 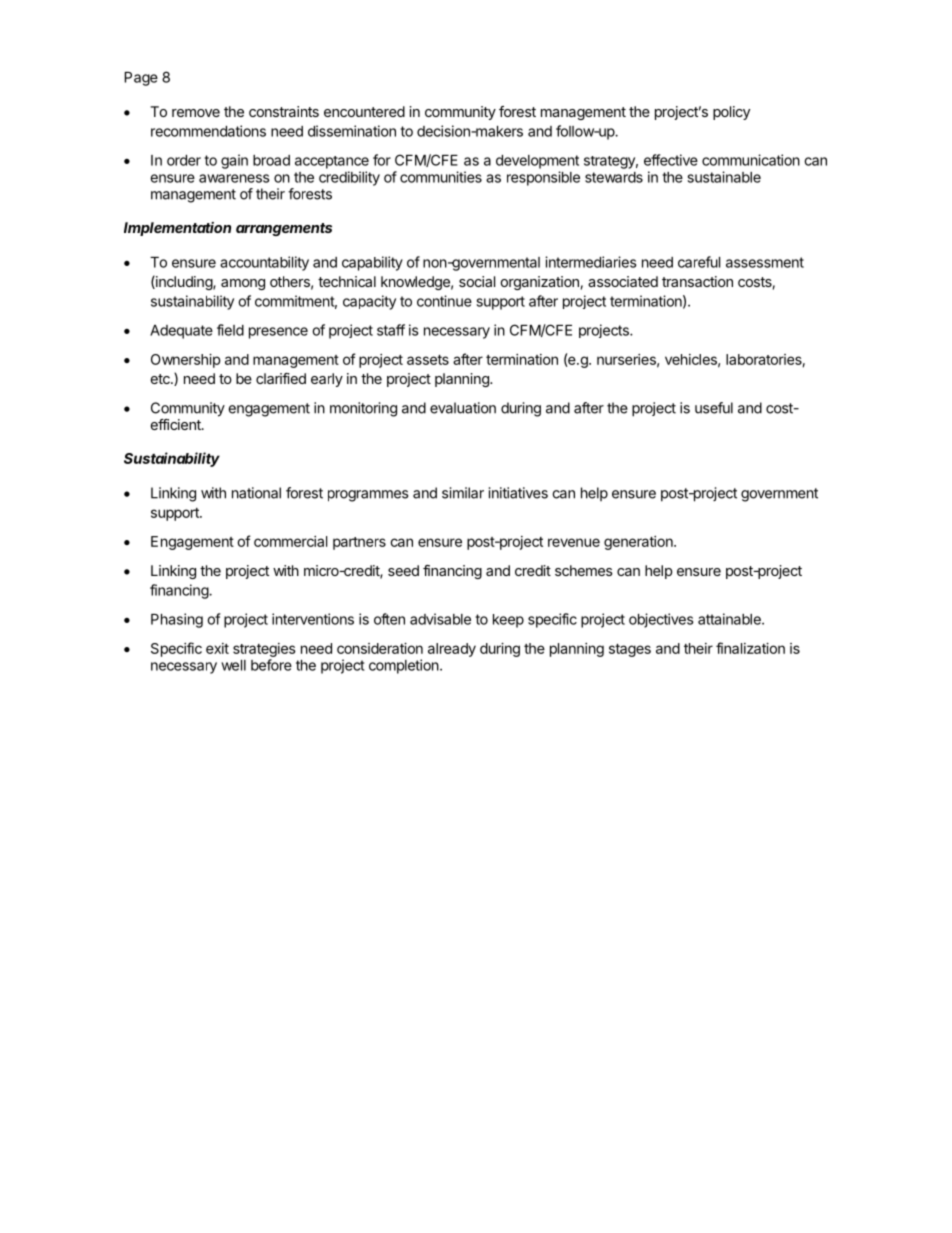 I want to click on encountered, so click(x=364, y=111).
